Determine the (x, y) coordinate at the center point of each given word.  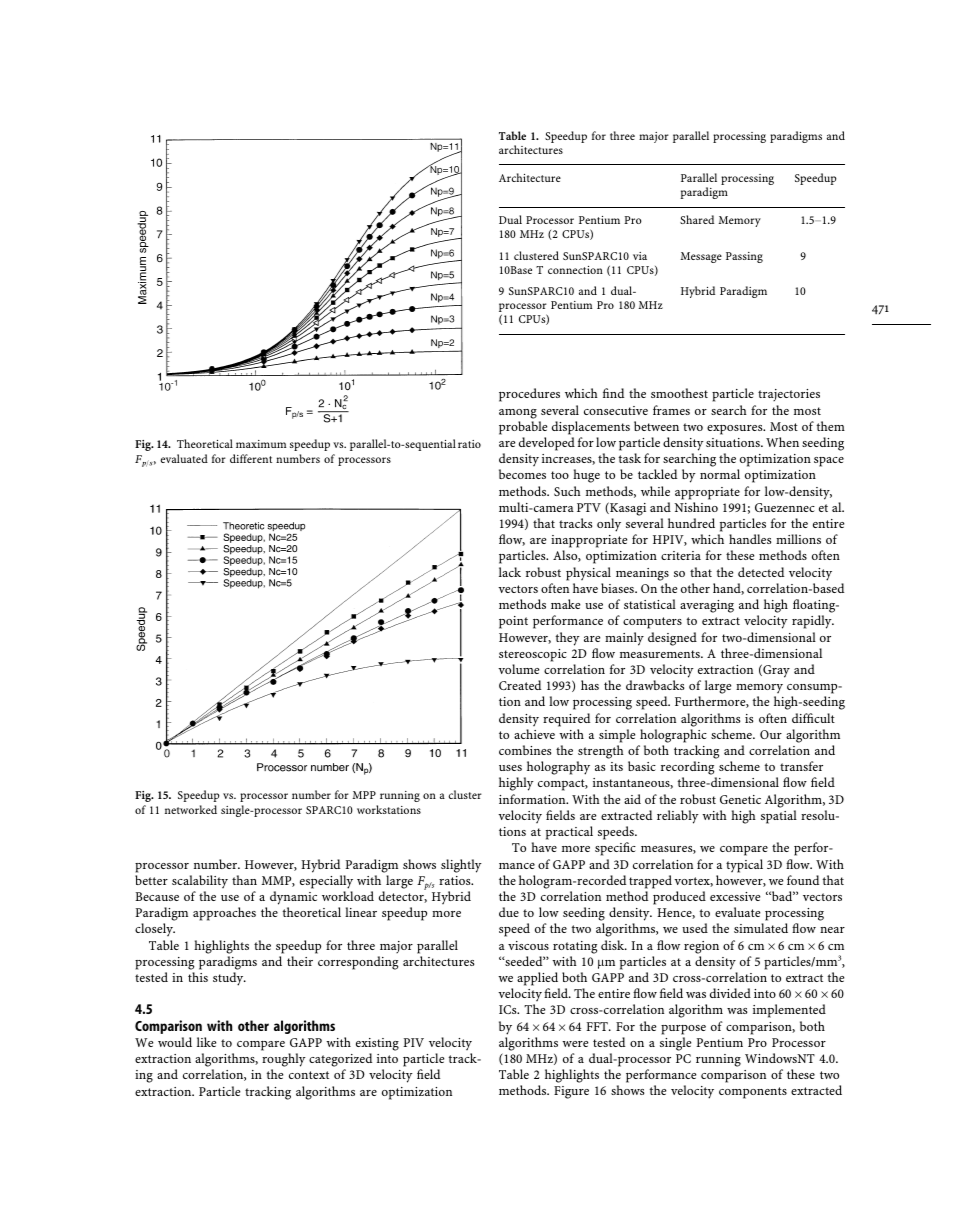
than (244, 880)
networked (191, 809)
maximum (261, 444)
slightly (461, 866)
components (753, 1093)
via (640, 256)
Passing (744, 257)
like (206, 1042)
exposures (736, 430)
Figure (571, 1092)
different (251, 458)
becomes (522, 474)
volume (518, 669)
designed (672, 639)
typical (744, 866)
